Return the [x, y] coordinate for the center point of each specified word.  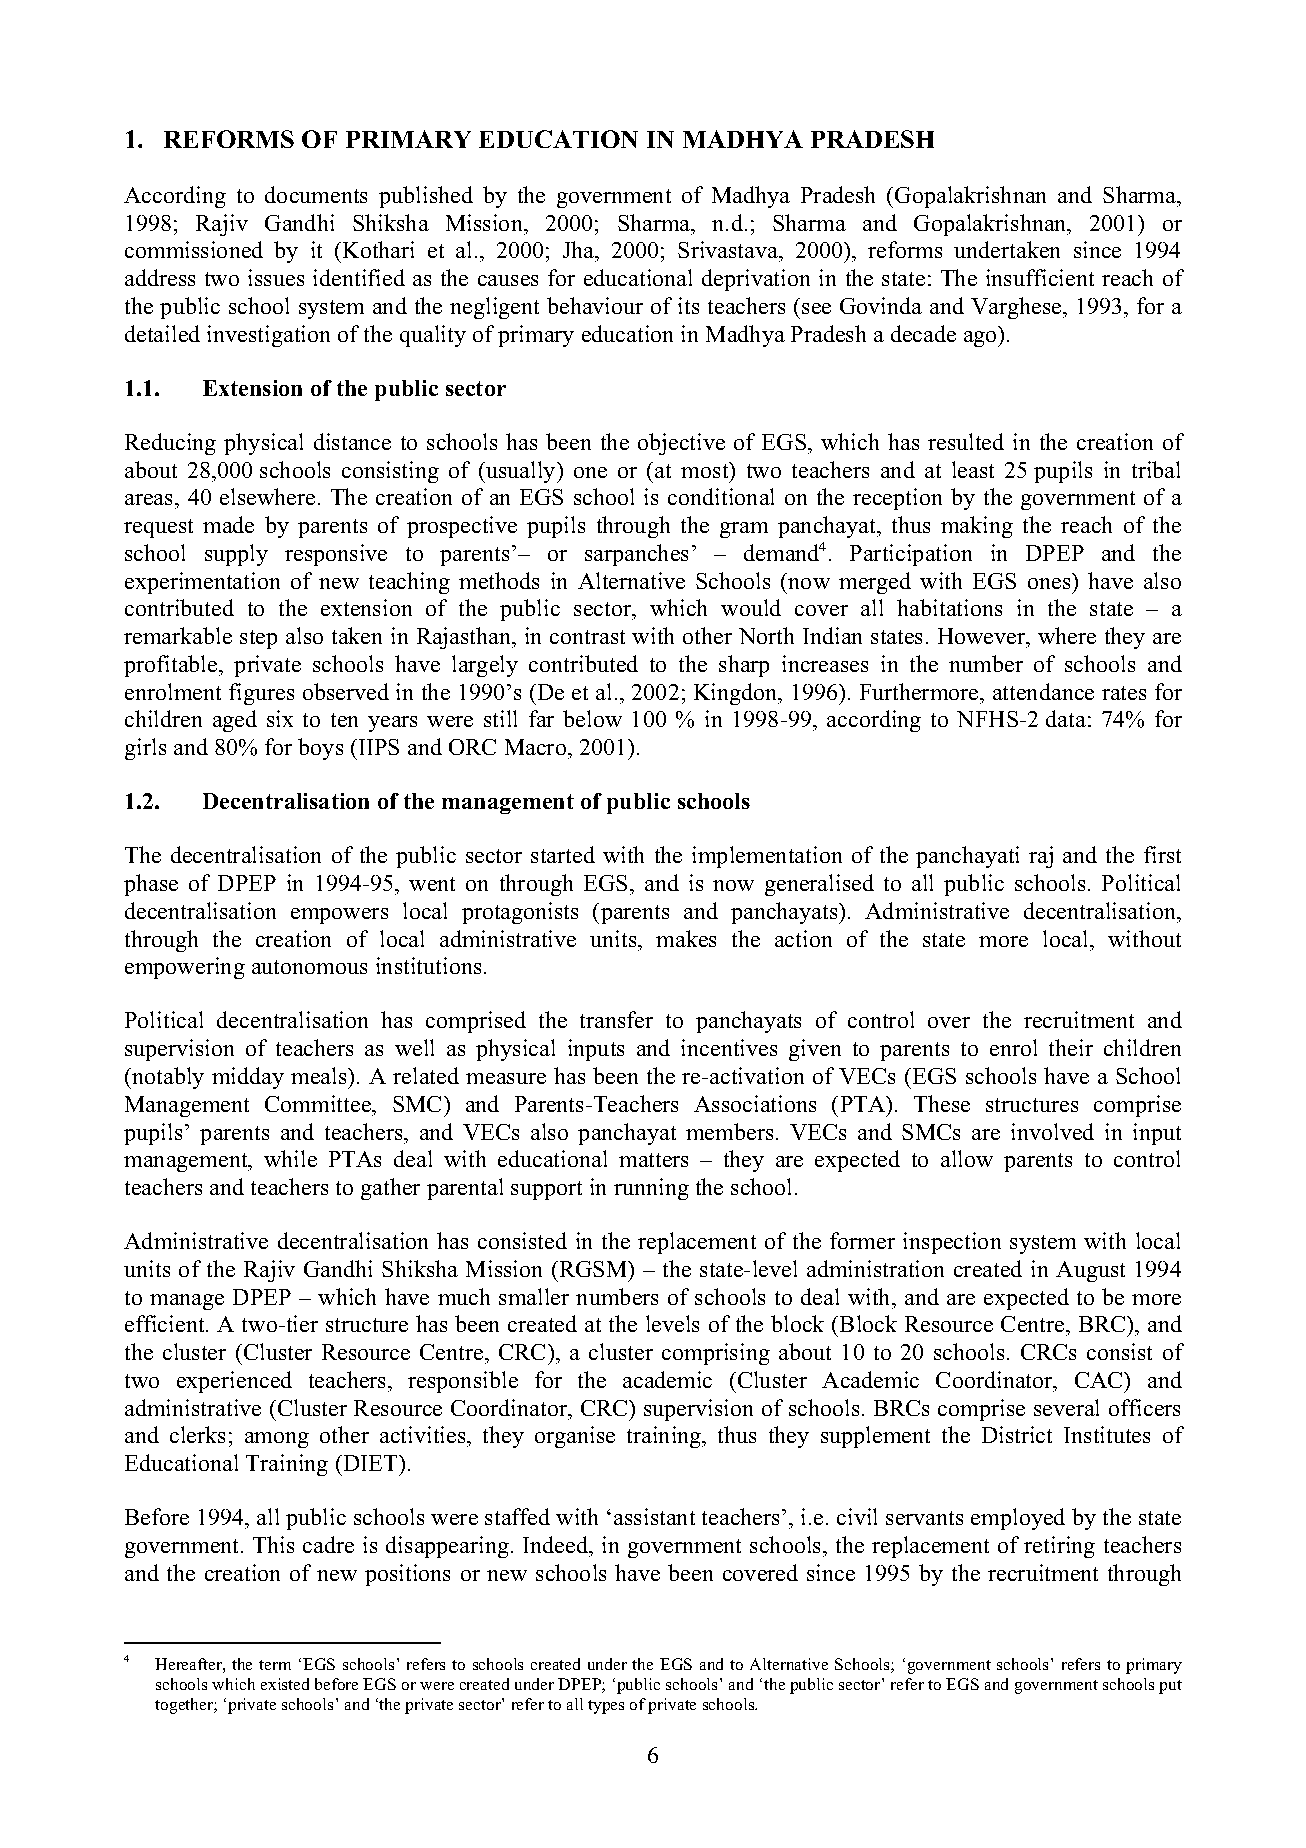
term [275, 1665]
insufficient [1040, 277]
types [606, 1707]
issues [276, 277]
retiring [1059, 1547]
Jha [580, 251]
